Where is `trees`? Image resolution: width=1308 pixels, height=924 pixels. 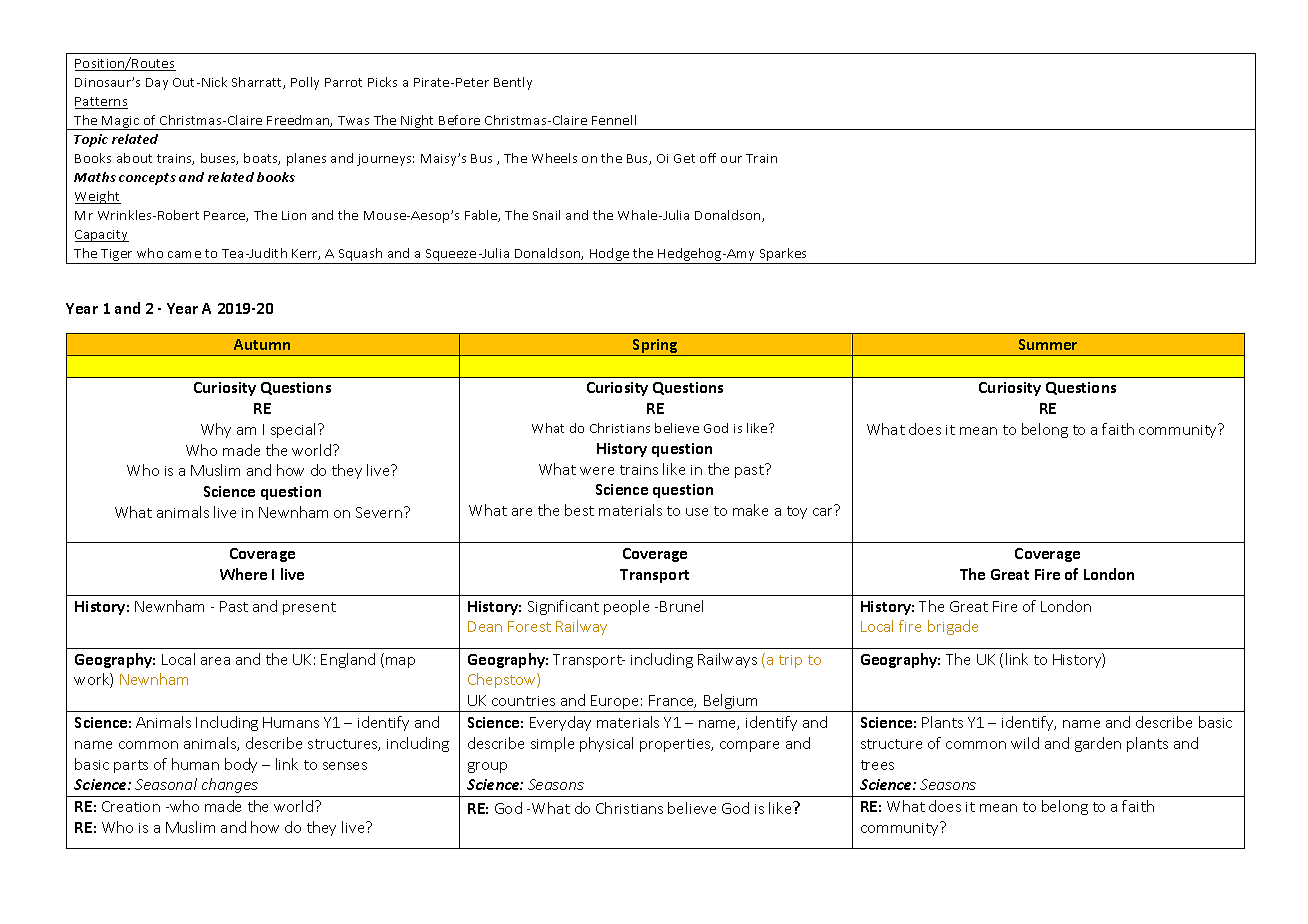 trees is located at coordinates (877, 765).
